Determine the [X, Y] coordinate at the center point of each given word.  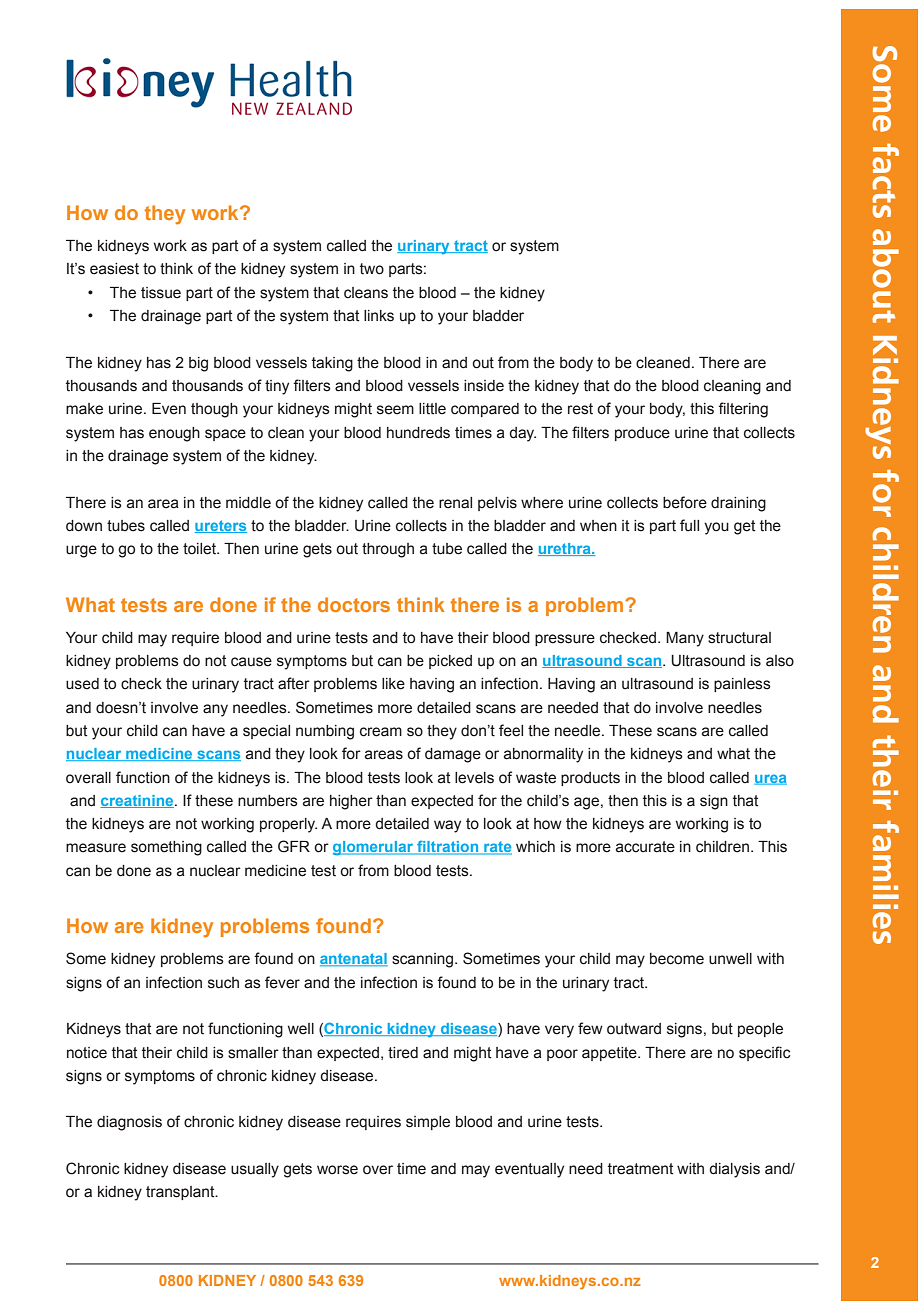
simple [428, 1123]
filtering [743, 410]
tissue [161, 293]
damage [453, 755]
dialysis [734, 1170]
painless [742, 685]
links [379, 316]
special [266, 732]
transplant [181, 1193]
